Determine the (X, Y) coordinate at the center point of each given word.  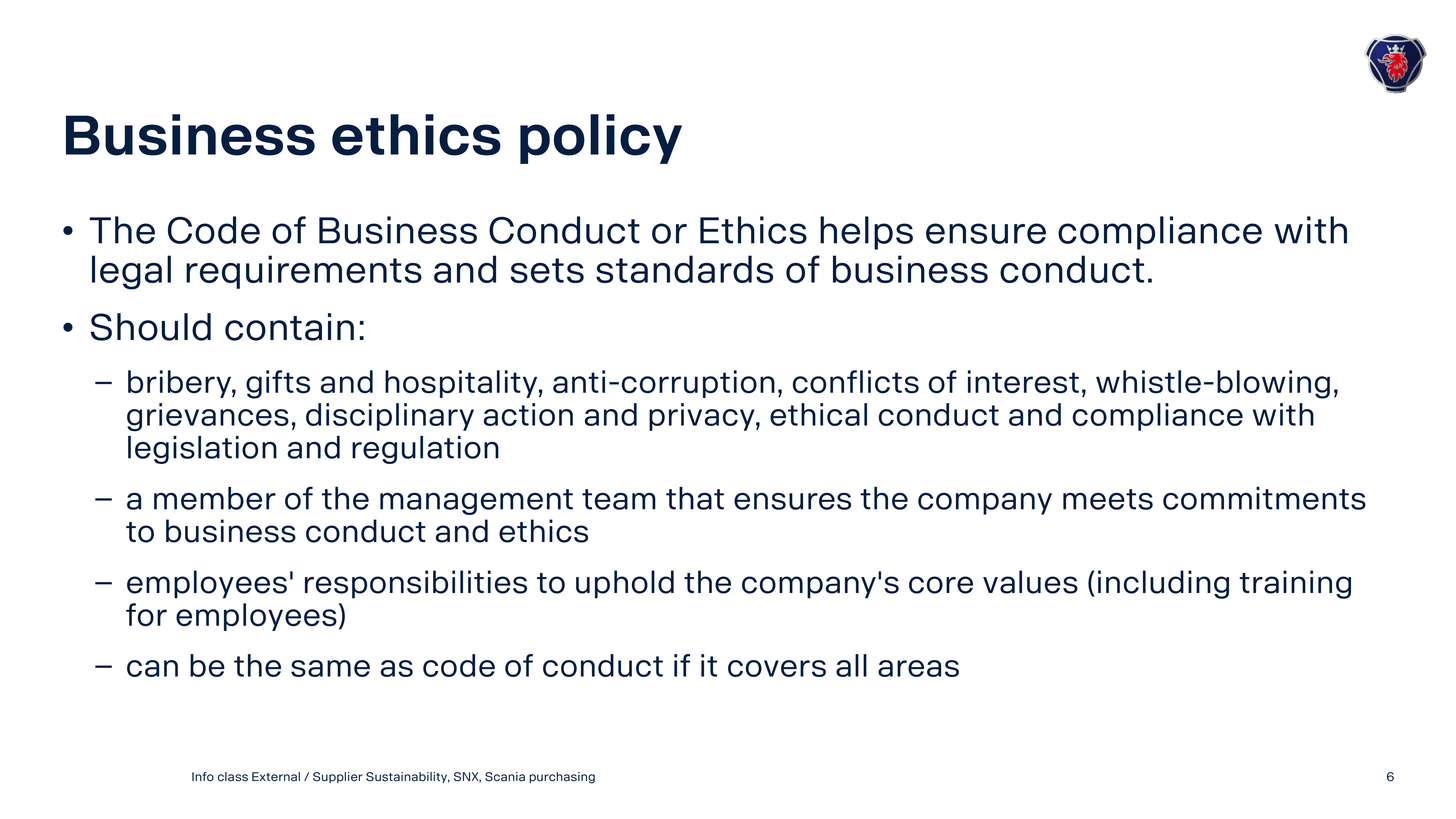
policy (601, 139)
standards (684, 269)
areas (918, 668)
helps (866, 233)
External (276, 777)
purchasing (562, 778)
